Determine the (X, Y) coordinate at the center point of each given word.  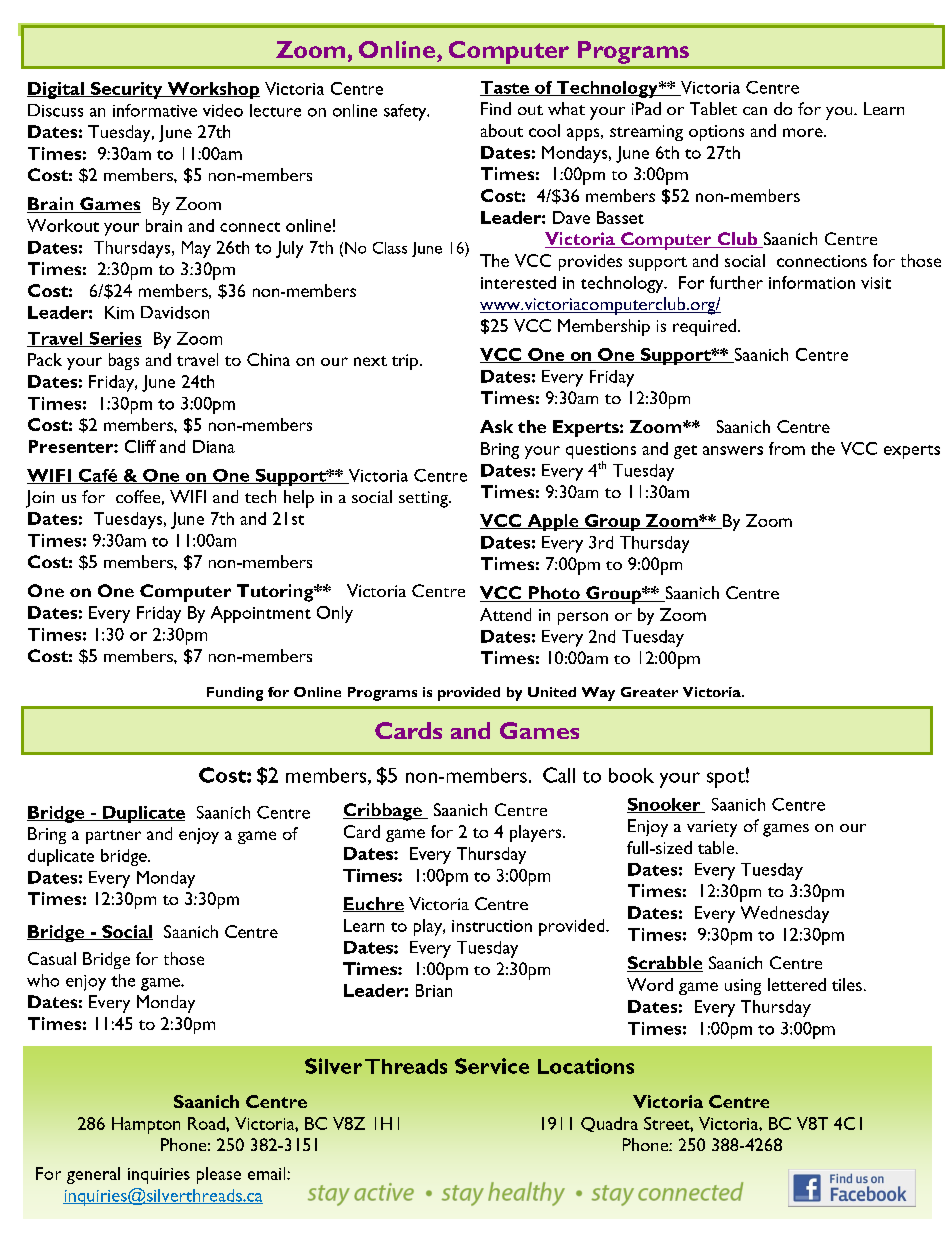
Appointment (261, 614)
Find (496, 108)
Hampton (146, 1125)
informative (155, 110)
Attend (505, 614)
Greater (649, 692)
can (755, 111)
